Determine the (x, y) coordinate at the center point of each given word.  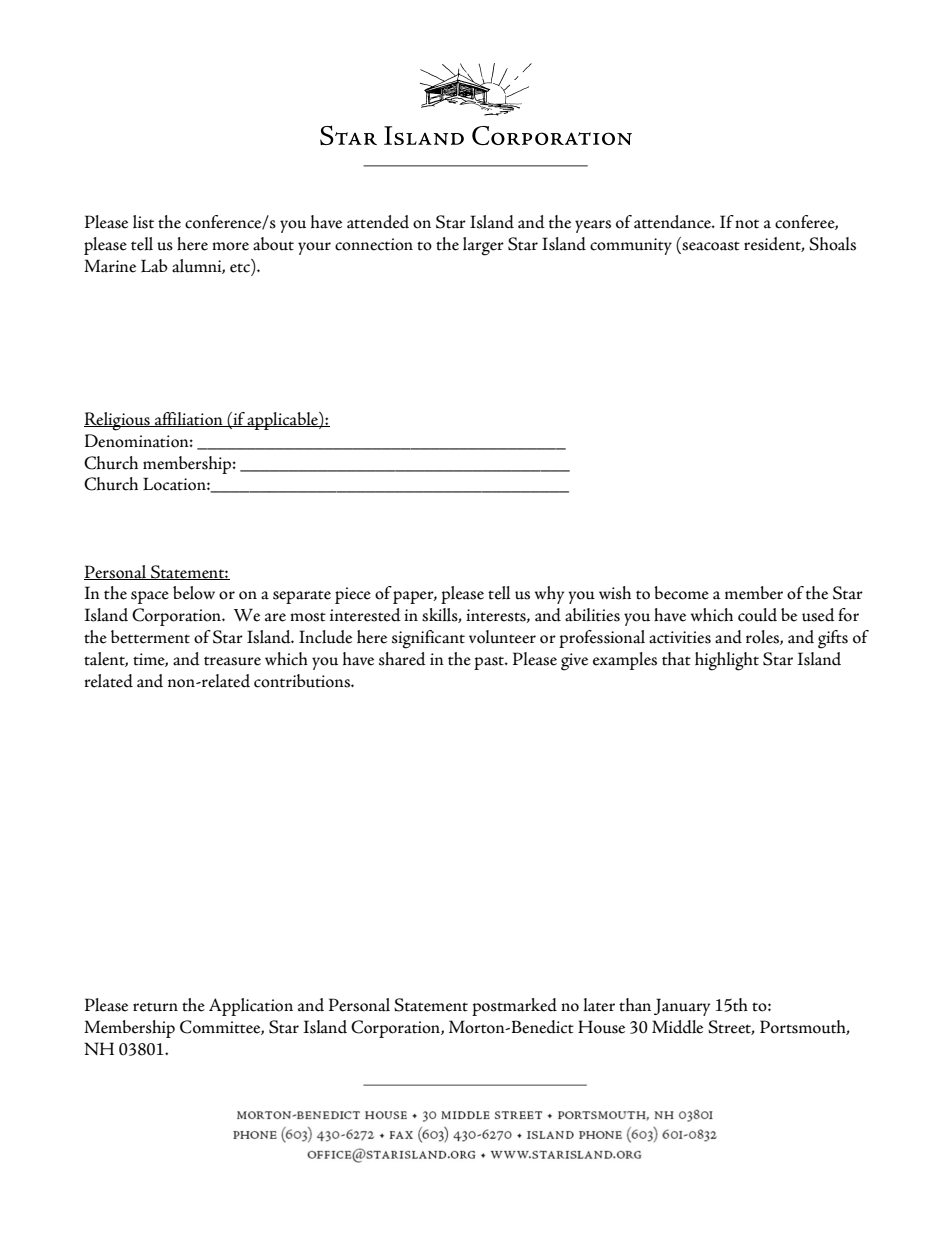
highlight (727, 661)
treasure (232, 661)
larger (483, 246)
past (490, 663)
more (230, 246)
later (599, 1005)
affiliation (189, 419)
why (549, 595)
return (155, 1007)
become (681, 593)
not (747, 224)
